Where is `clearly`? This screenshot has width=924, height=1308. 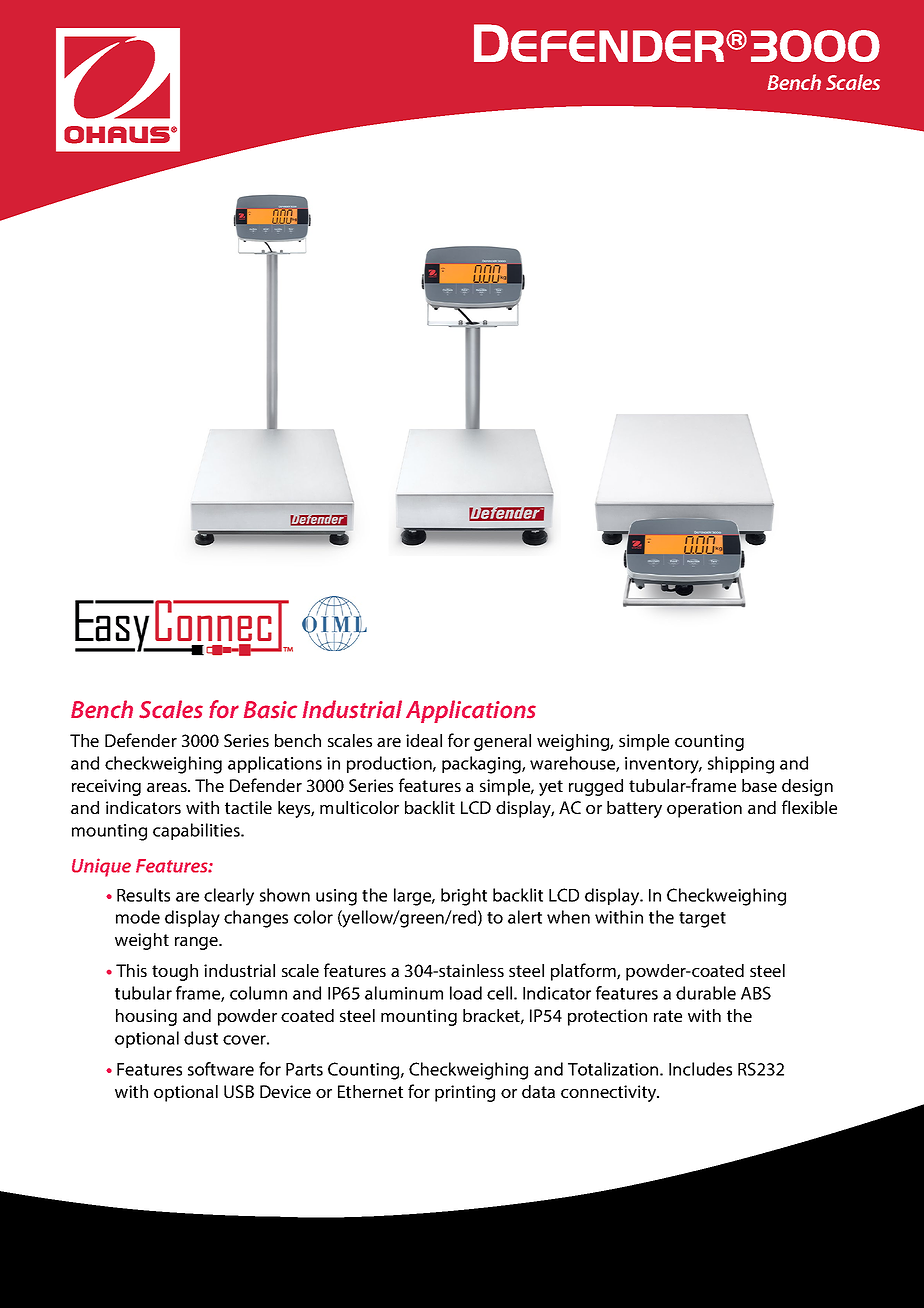
clearly is located at coordinates (229, 897).
